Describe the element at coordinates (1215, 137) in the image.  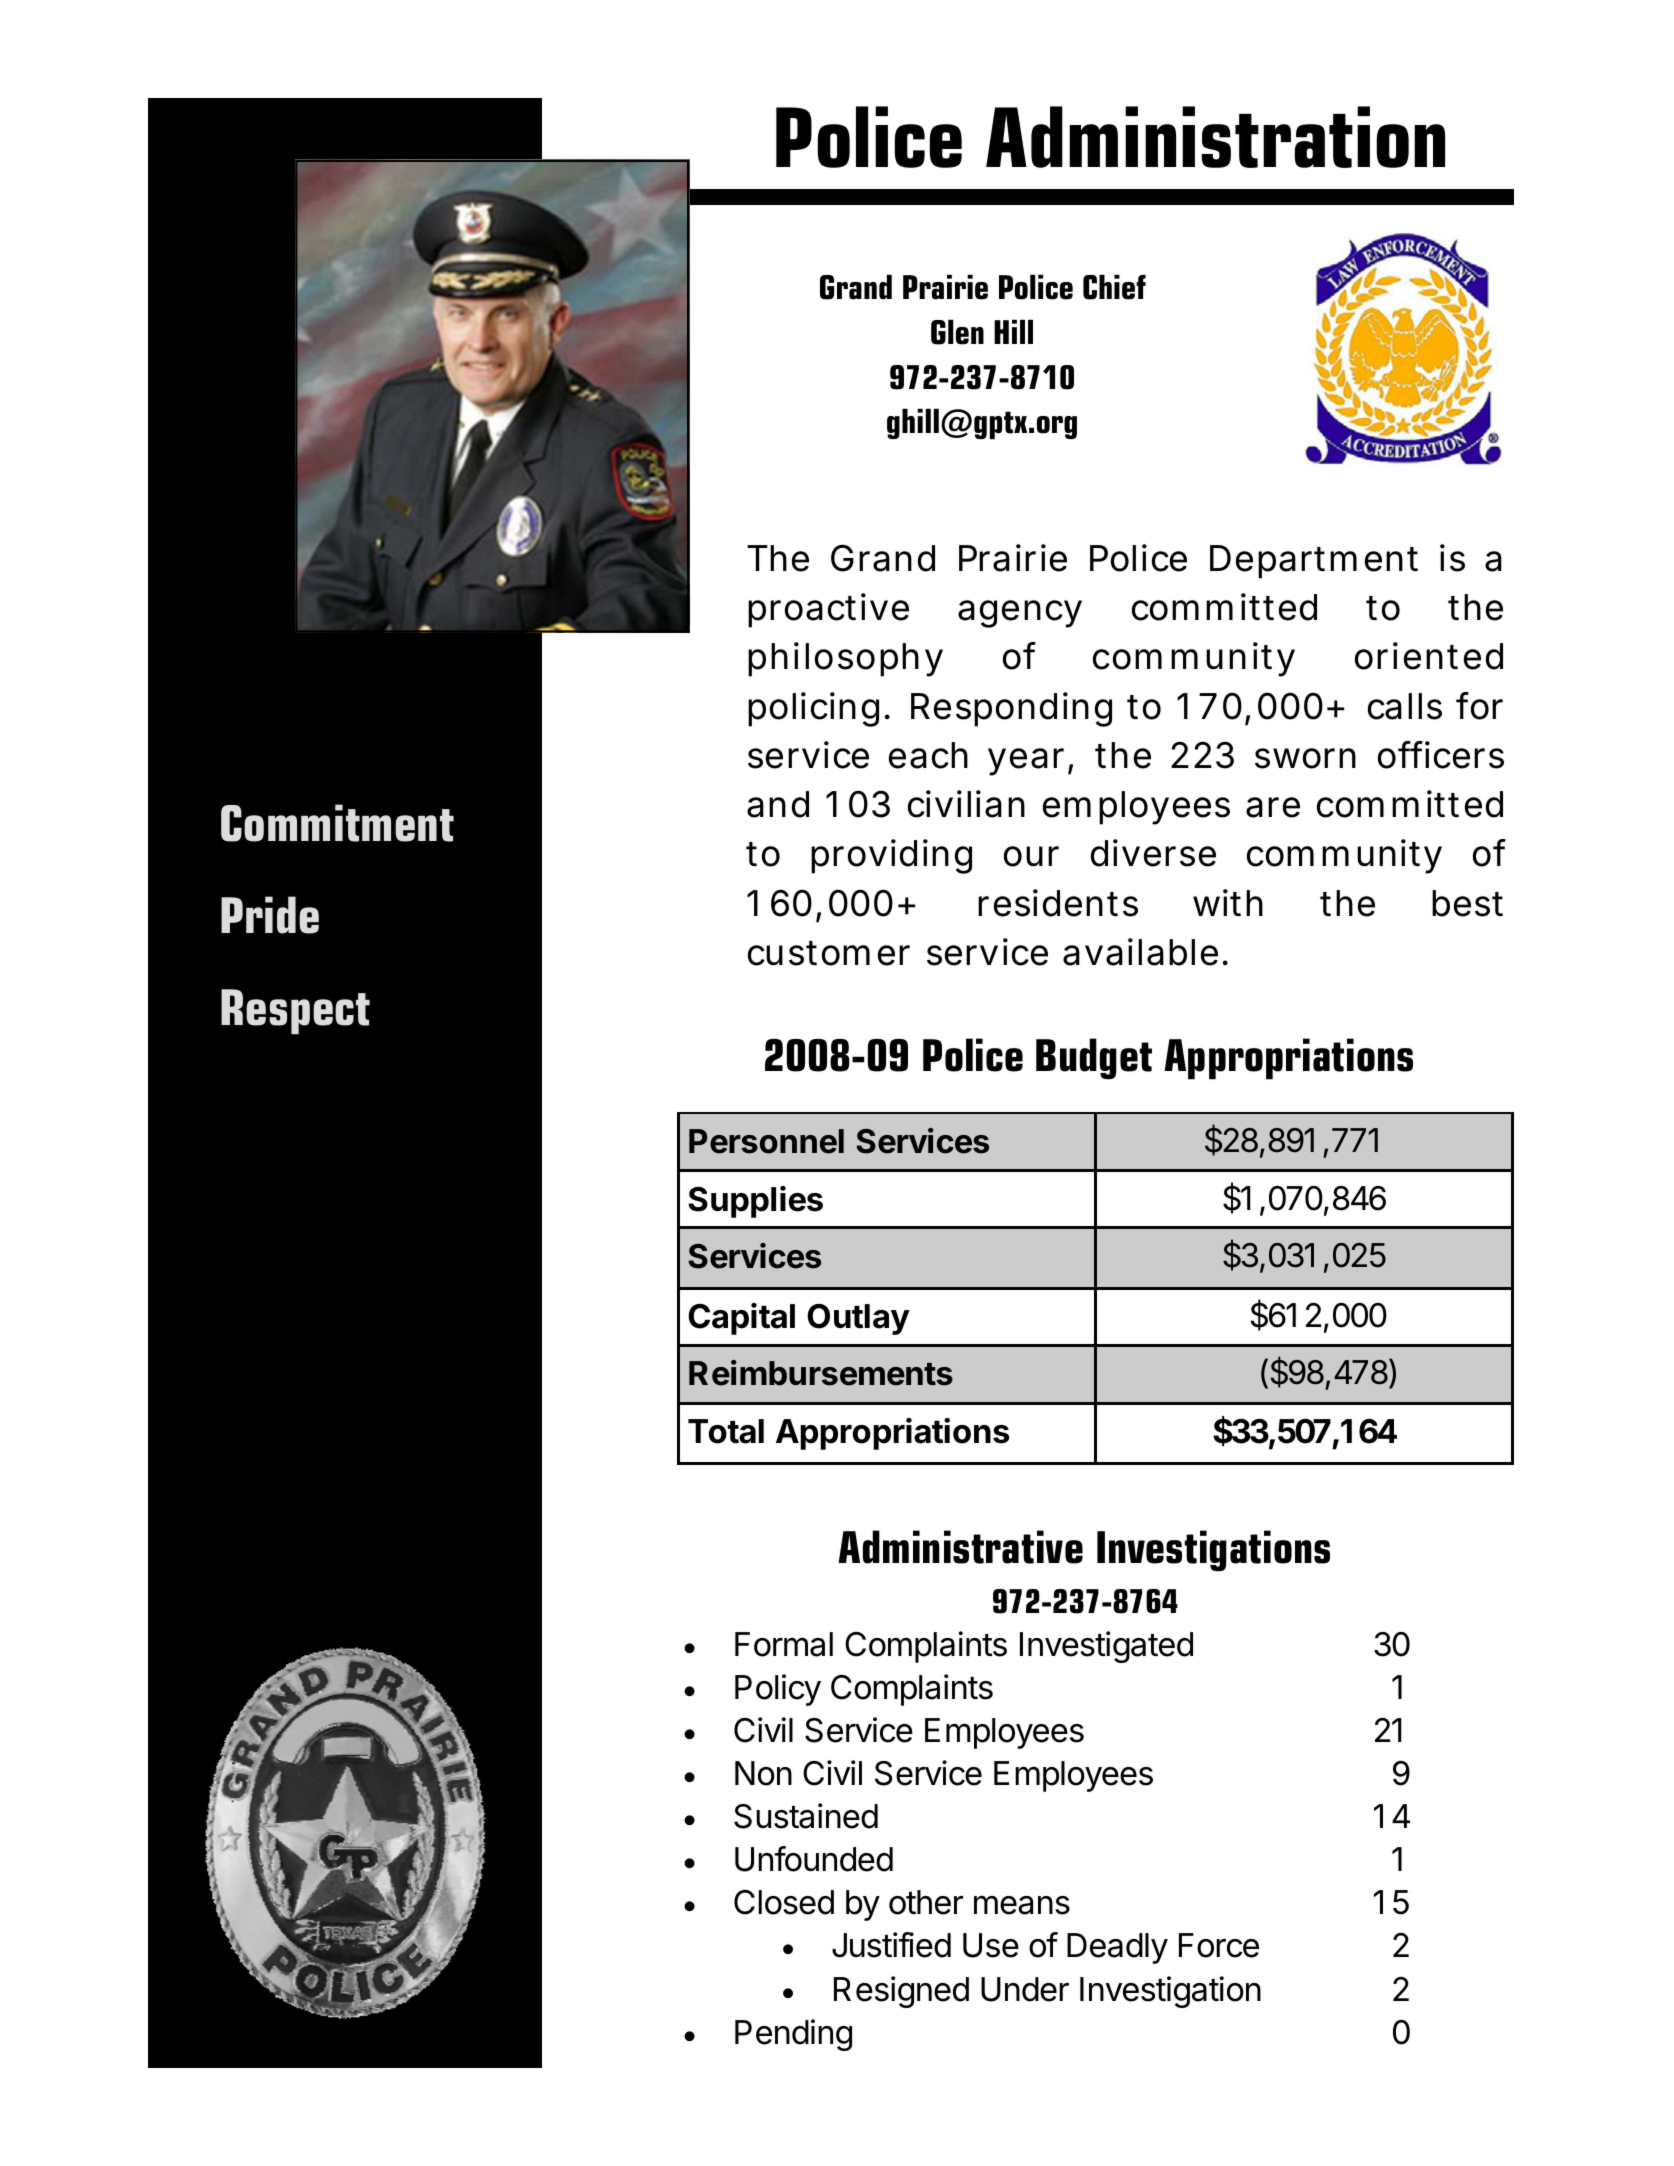
I see `Administration` at that location.
